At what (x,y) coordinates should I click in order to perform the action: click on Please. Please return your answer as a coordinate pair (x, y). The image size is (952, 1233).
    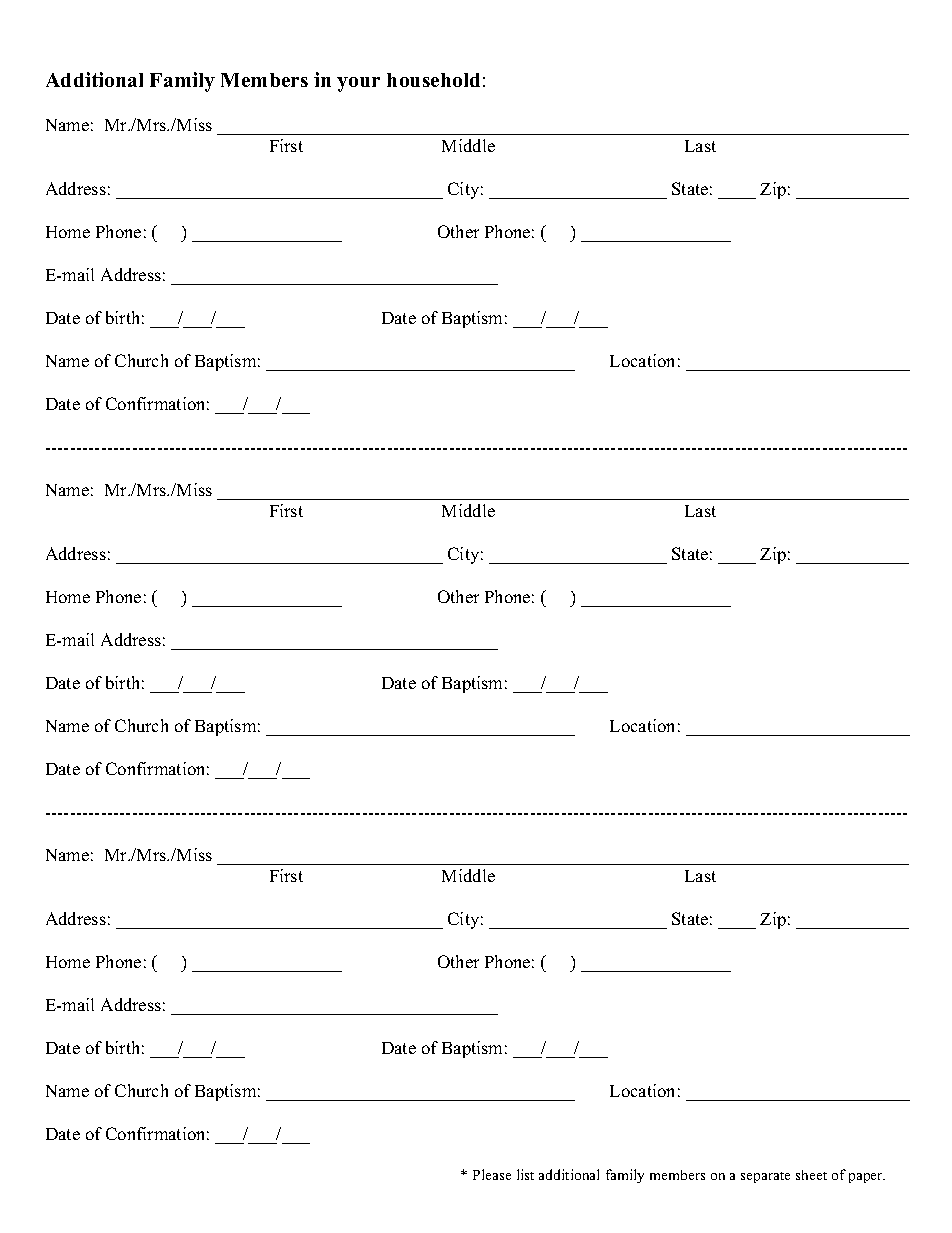
    Looking at the image, I should click on (492, 1174).
